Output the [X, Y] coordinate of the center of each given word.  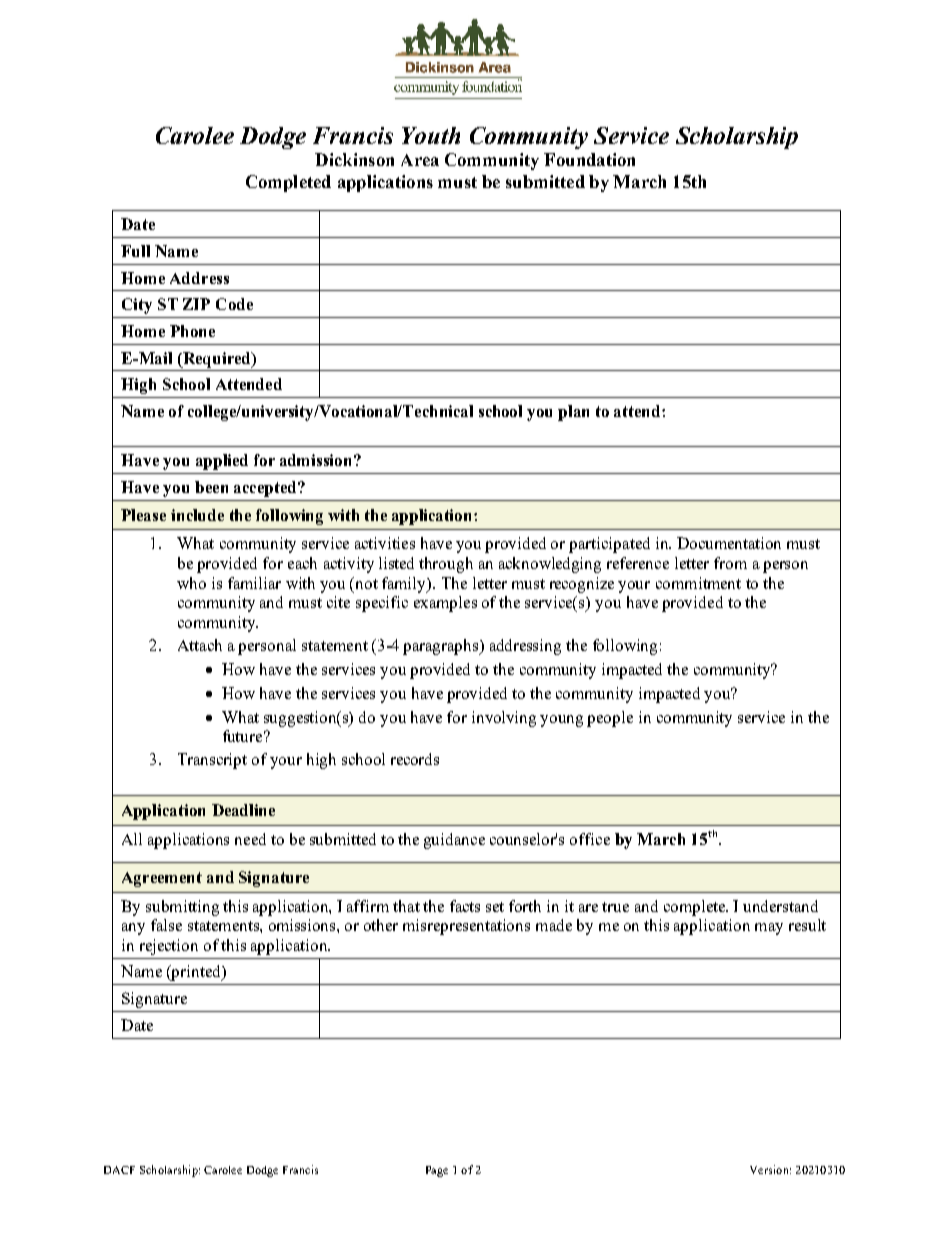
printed [196, 973]
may [769, 929]
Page [437, 1171]
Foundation [589, 159]
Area [420, 160]
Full [135, 251]
